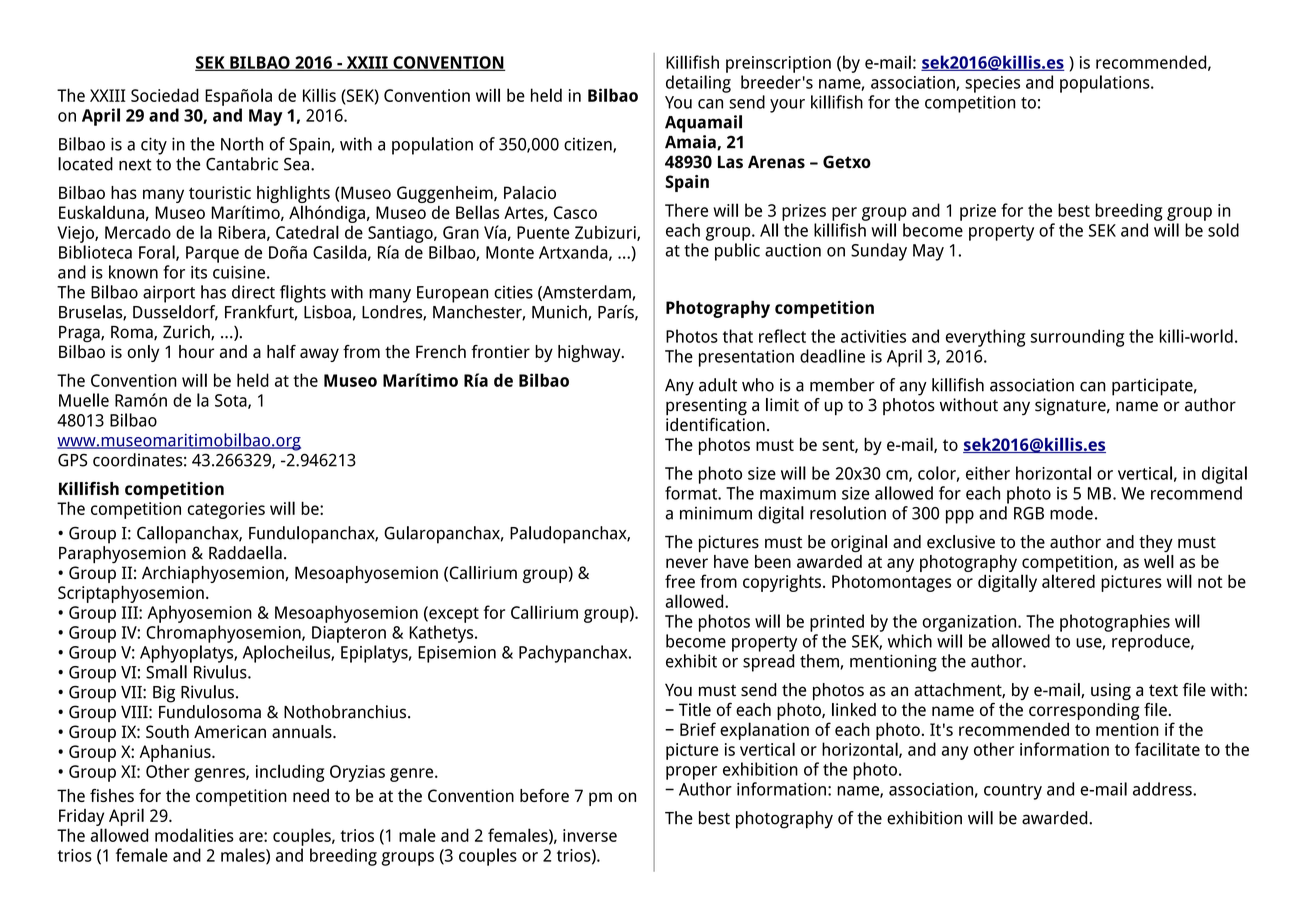  I want to click on modalities, so click(194, 835).
